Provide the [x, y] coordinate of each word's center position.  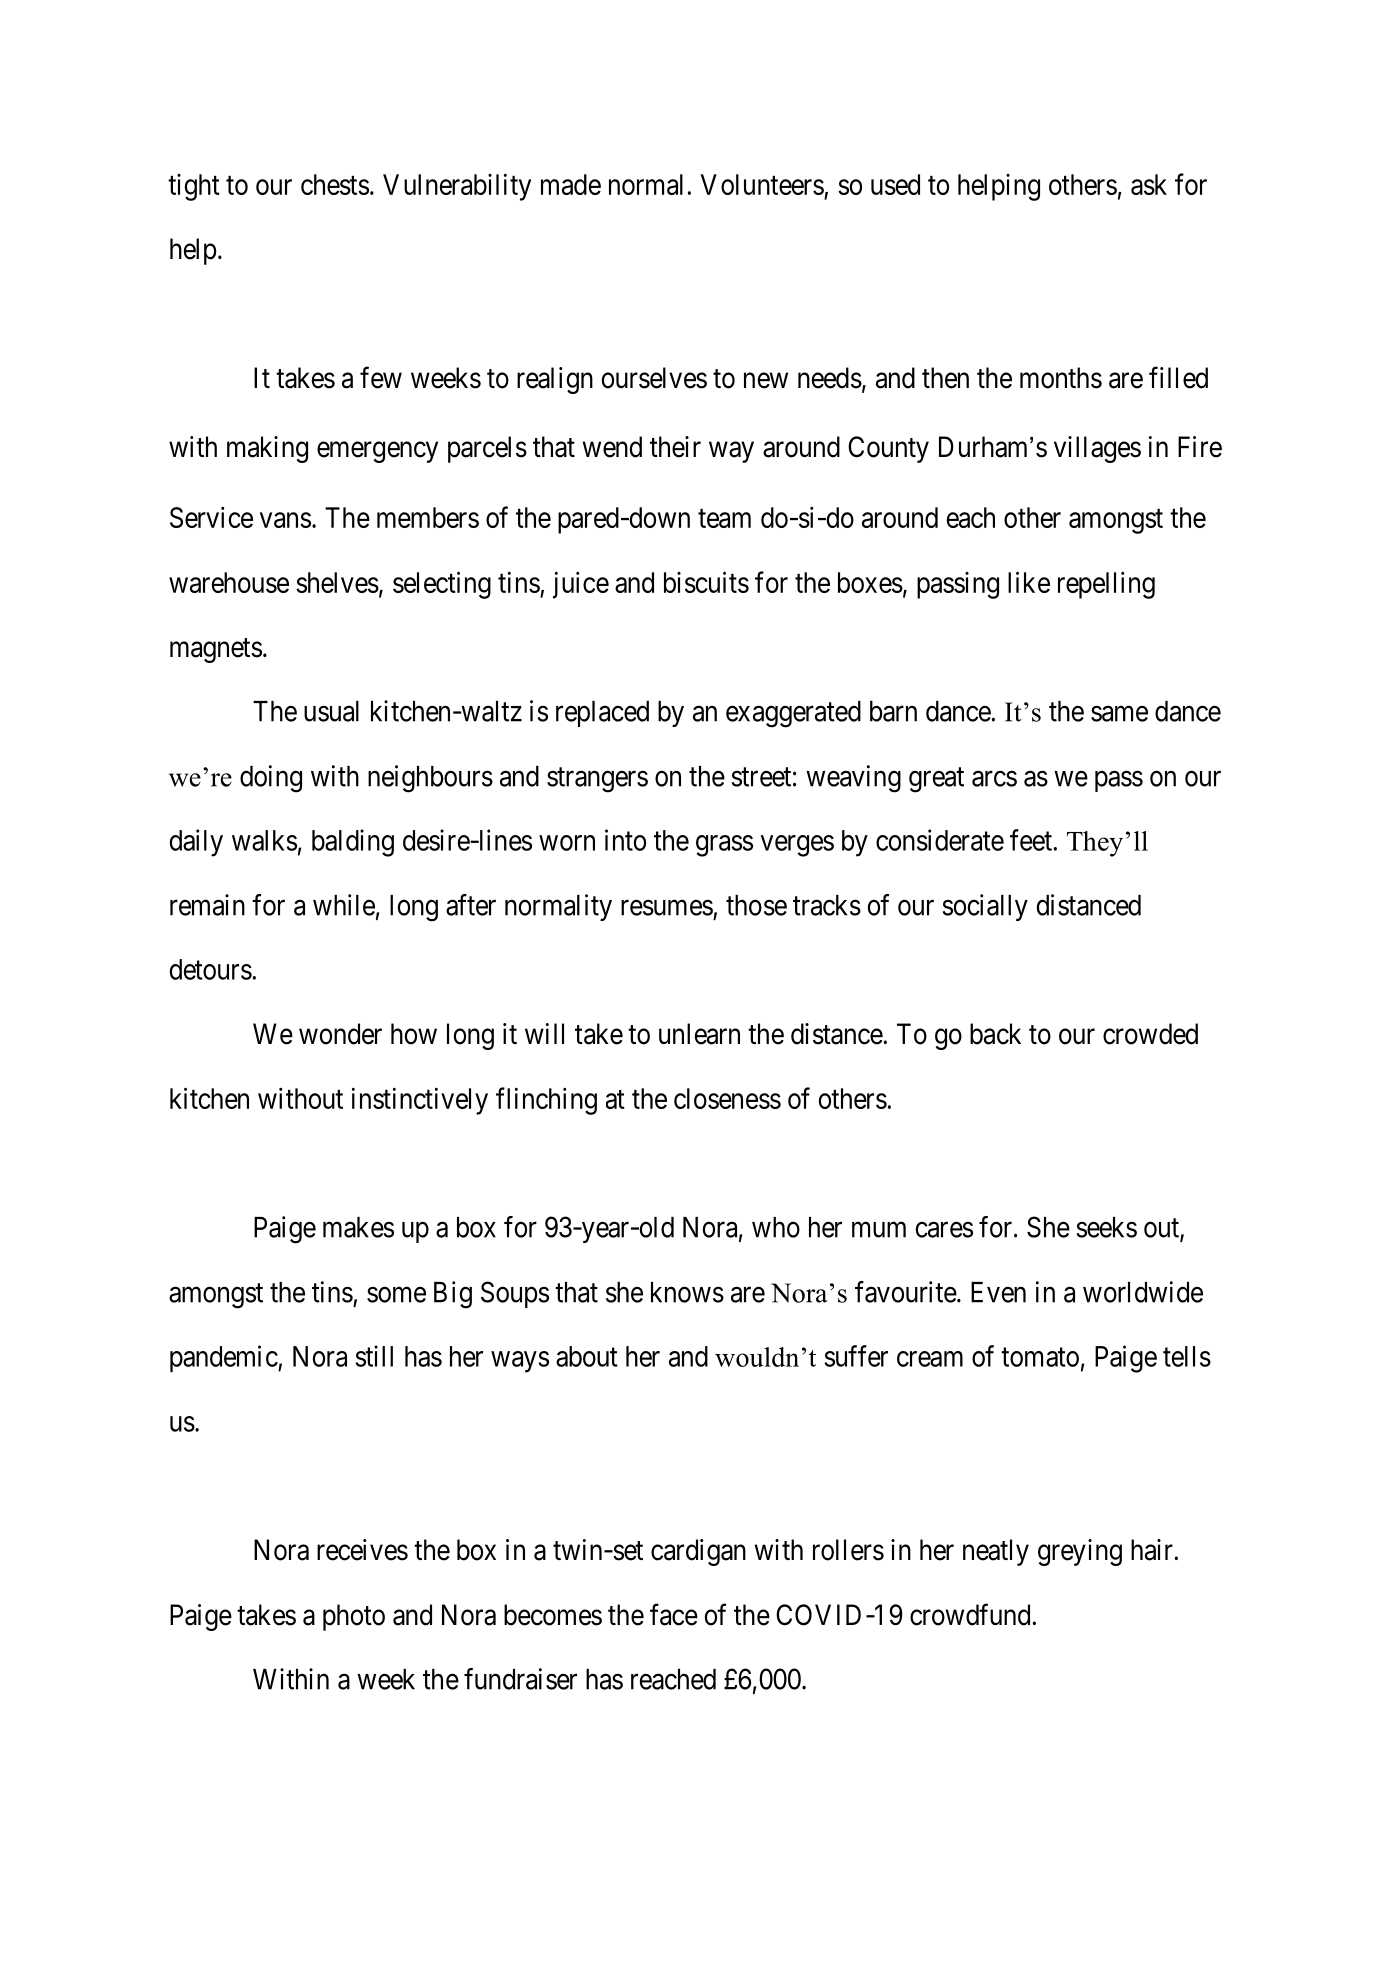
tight [194, 187]
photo [354, 1617]
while [344, 905]
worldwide [1143, 1292]
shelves [337, 582]
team [724, 518]
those [756, 905]
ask [1149, 184]
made [571, 184]
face [674, 1614]
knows [687, 1292]
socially [985, 907]
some [396, 1295]
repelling [1106, 585]
